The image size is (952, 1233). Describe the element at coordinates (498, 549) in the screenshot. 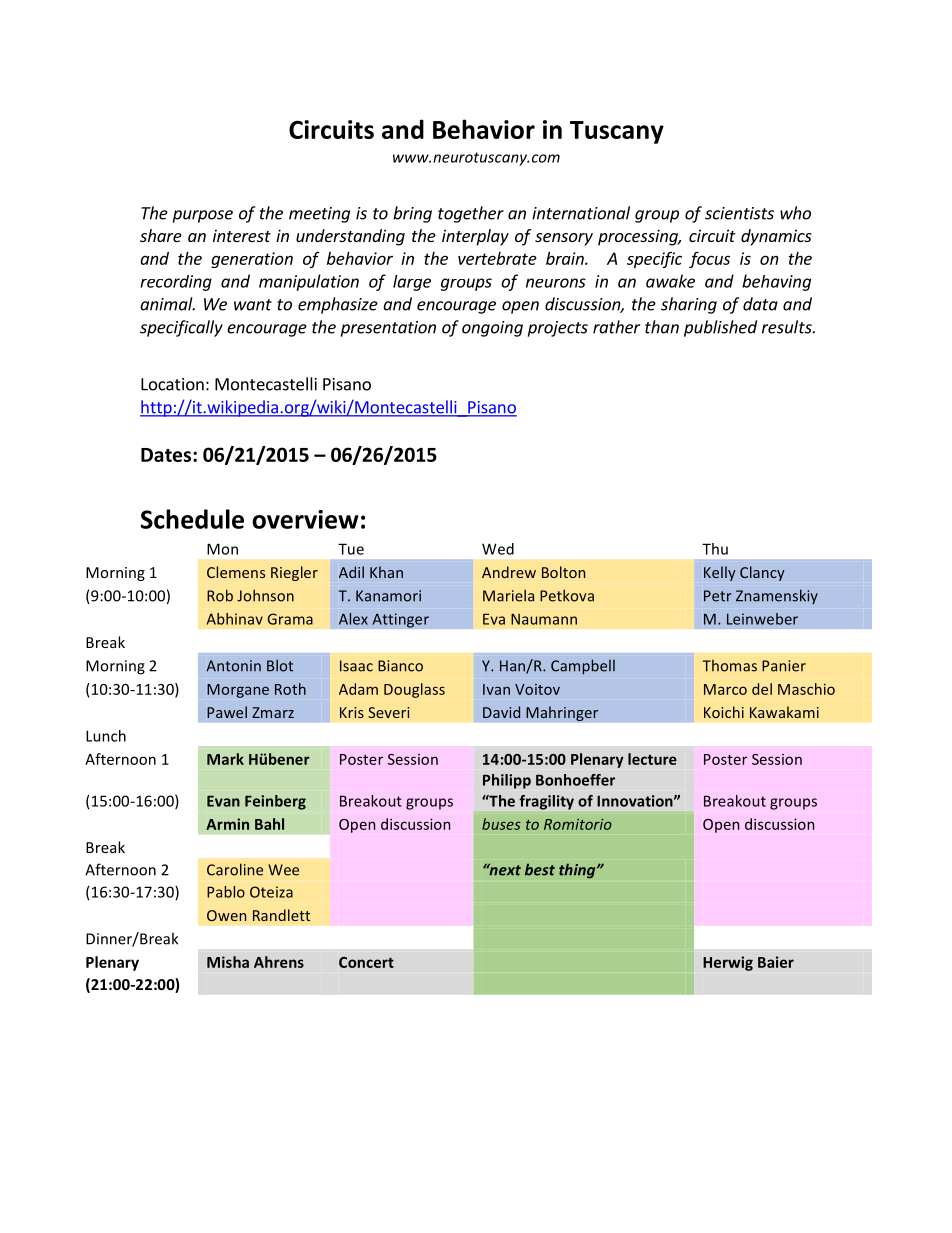

I see `Wed` at that location.
